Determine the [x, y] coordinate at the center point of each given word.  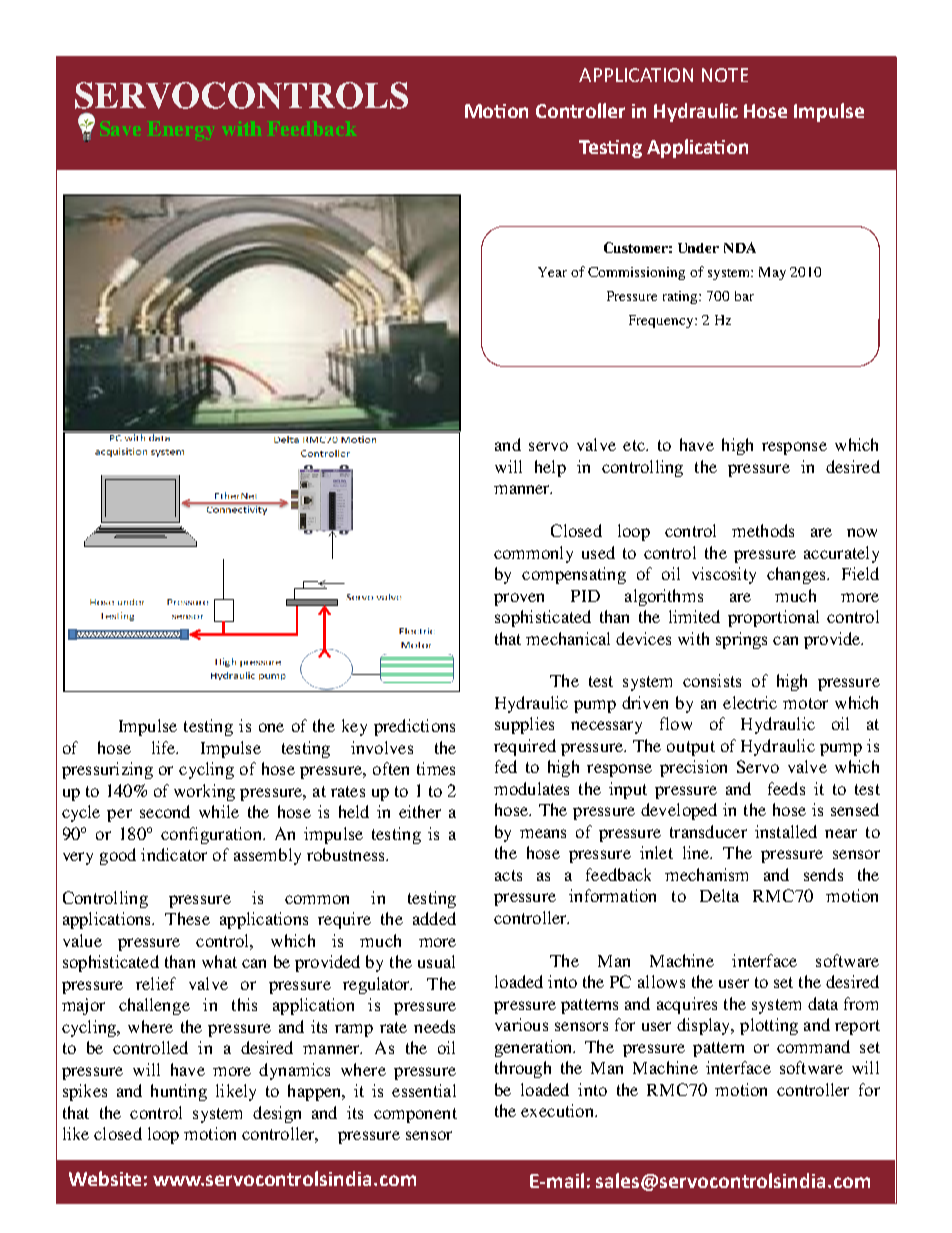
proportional [773, 618]
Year [552, 272]
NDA [740, 247]
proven [519, 599]
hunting [179, 1092]
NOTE [725, 75]
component [415, 1115]
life [165, 747]
